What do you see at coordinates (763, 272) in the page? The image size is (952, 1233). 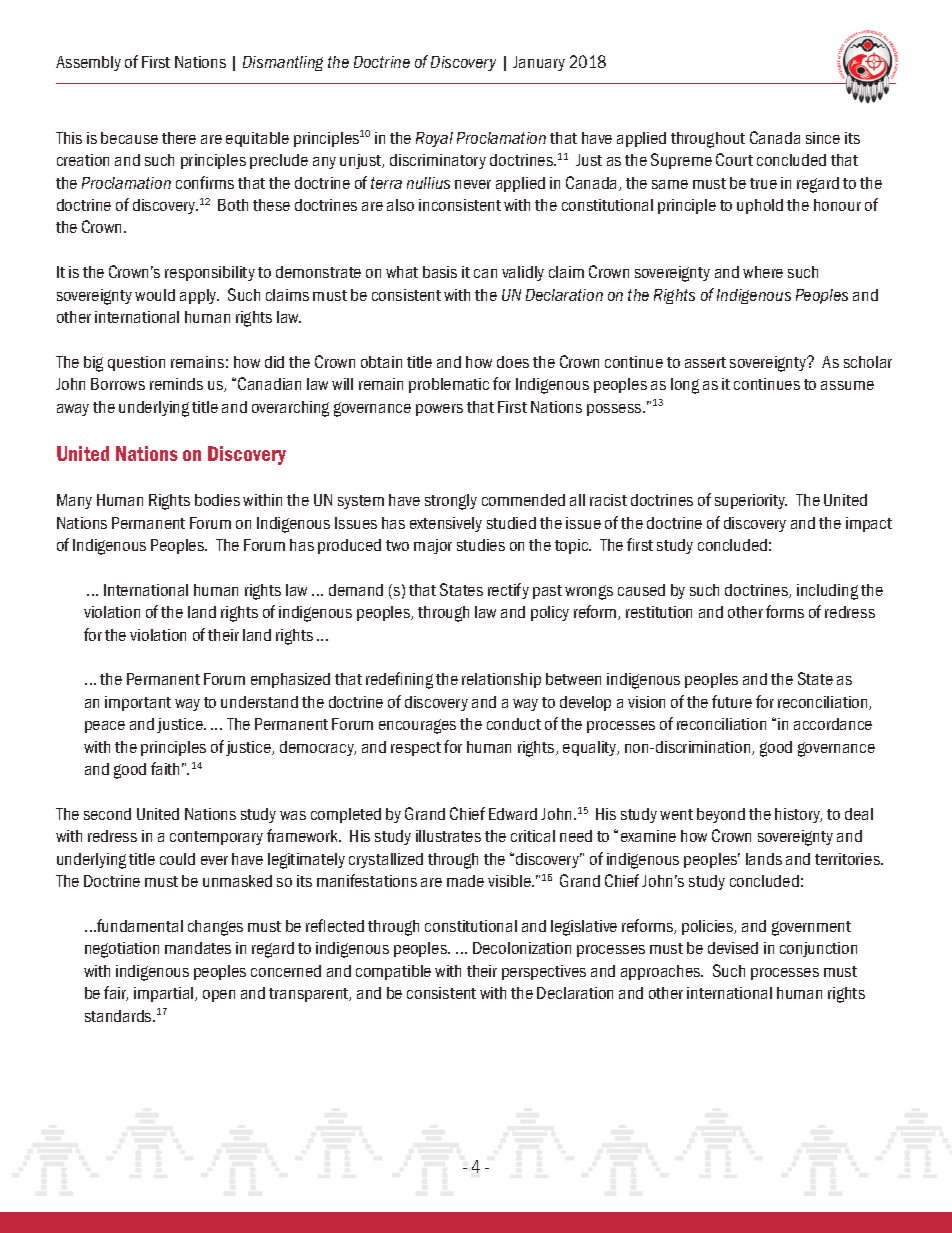 I see `where` at bounding box center [763, 272].
